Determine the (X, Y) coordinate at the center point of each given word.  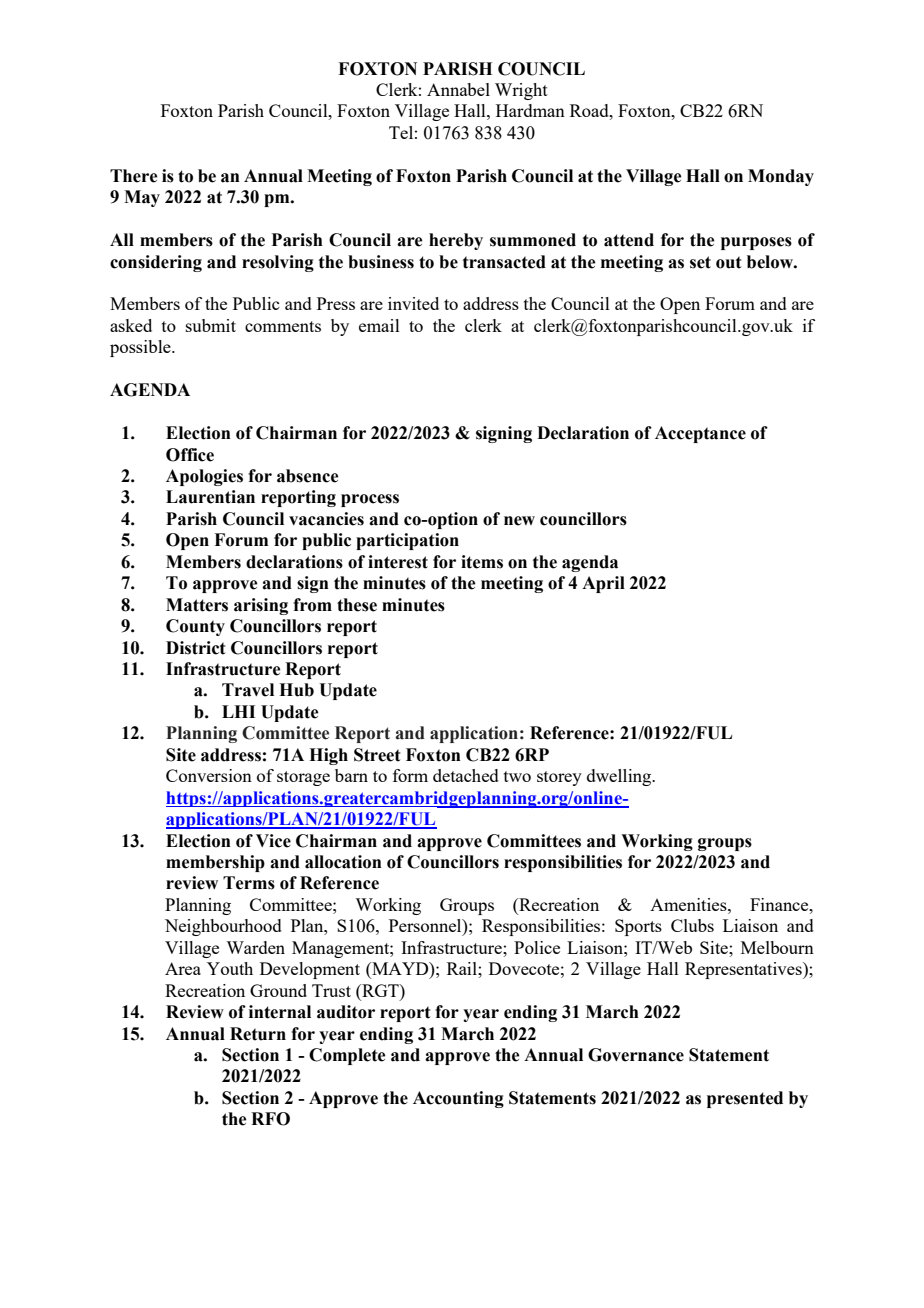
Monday (781, 177)
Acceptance (700, 434)
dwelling (620, 777)
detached (466, 775)
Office (190, 455)
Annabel (458, 89)
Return (258, 1034)
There (133, 176)
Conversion (209, 775)
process (370, 500)
